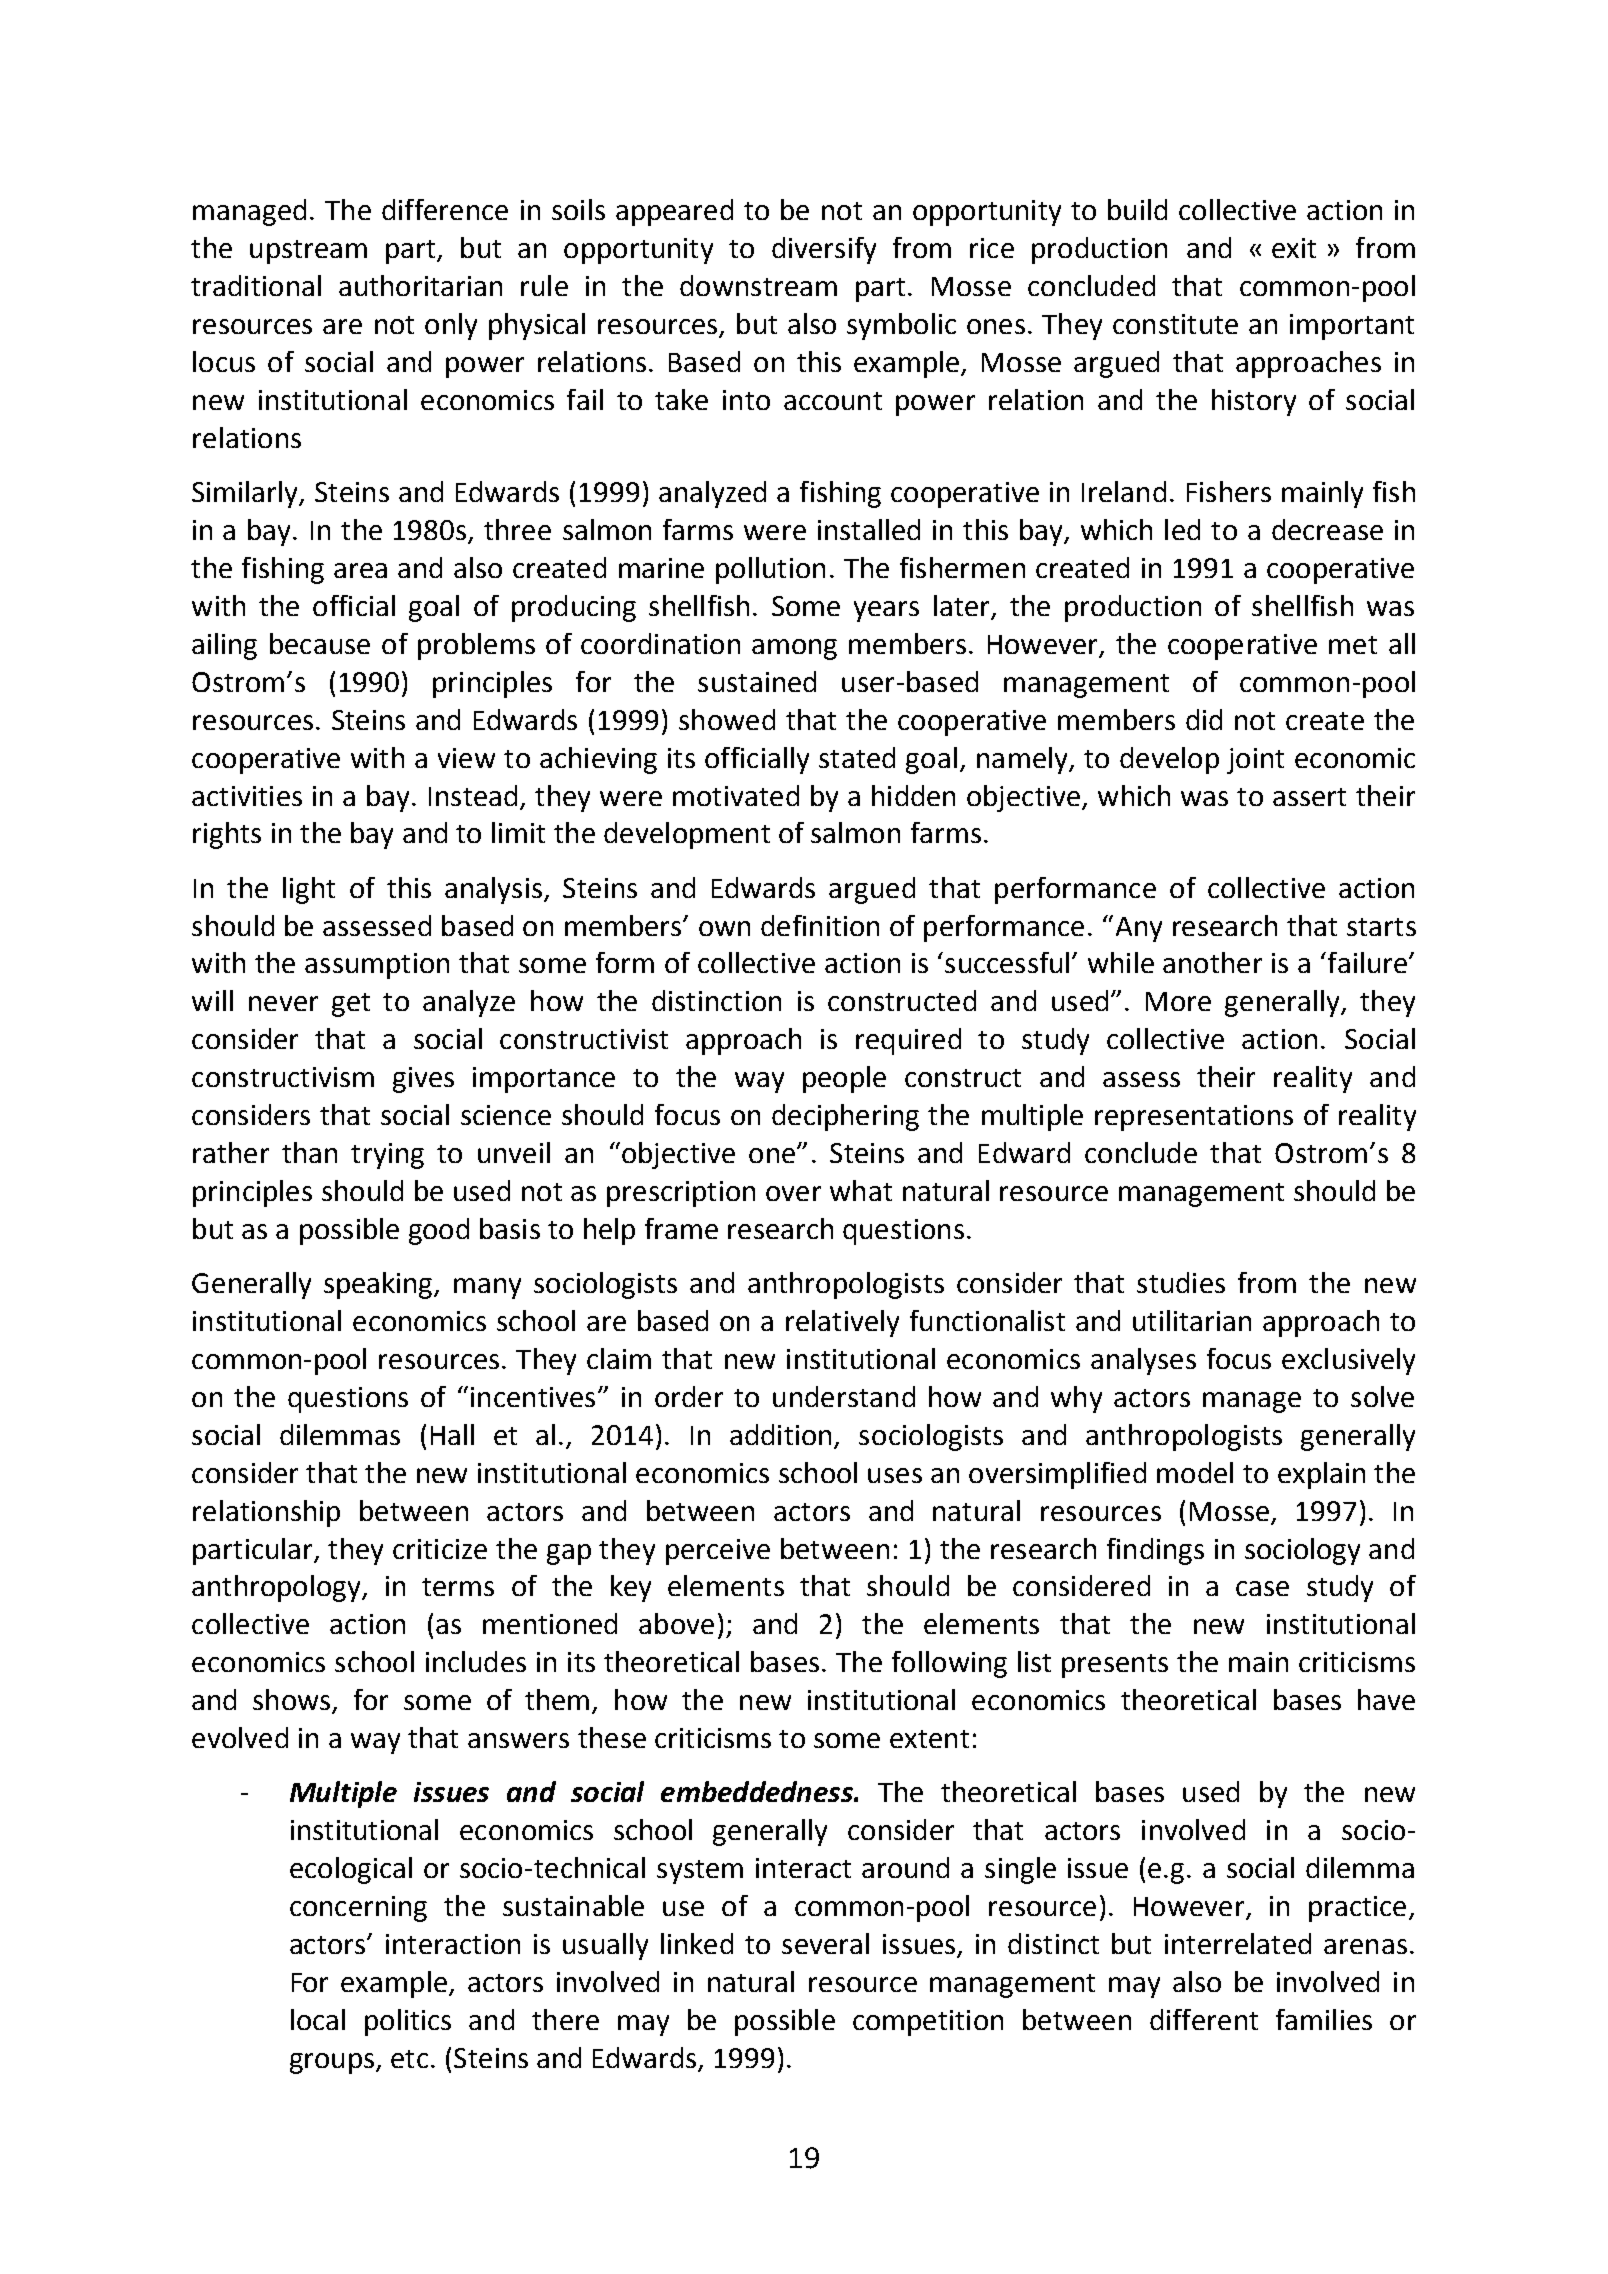 Image resolution: width=1608 pixels, height=2274 pixels. I want to click on diversify, so click(824, 250).
